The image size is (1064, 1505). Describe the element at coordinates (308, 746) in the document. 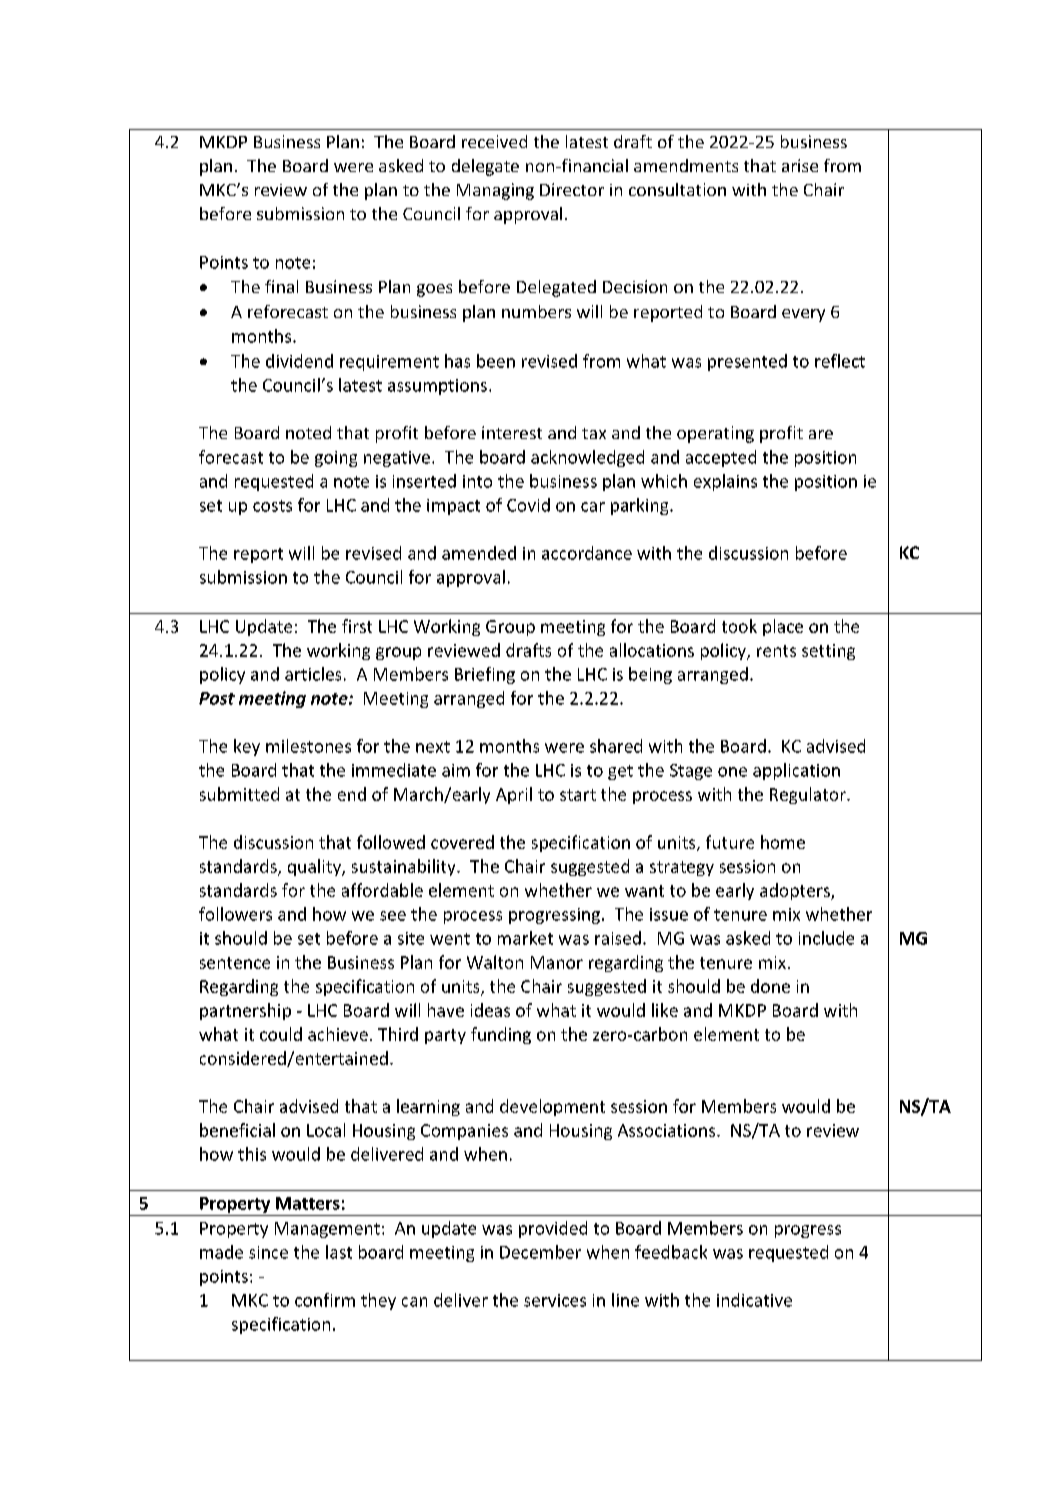

I see `milestones` at that location.
